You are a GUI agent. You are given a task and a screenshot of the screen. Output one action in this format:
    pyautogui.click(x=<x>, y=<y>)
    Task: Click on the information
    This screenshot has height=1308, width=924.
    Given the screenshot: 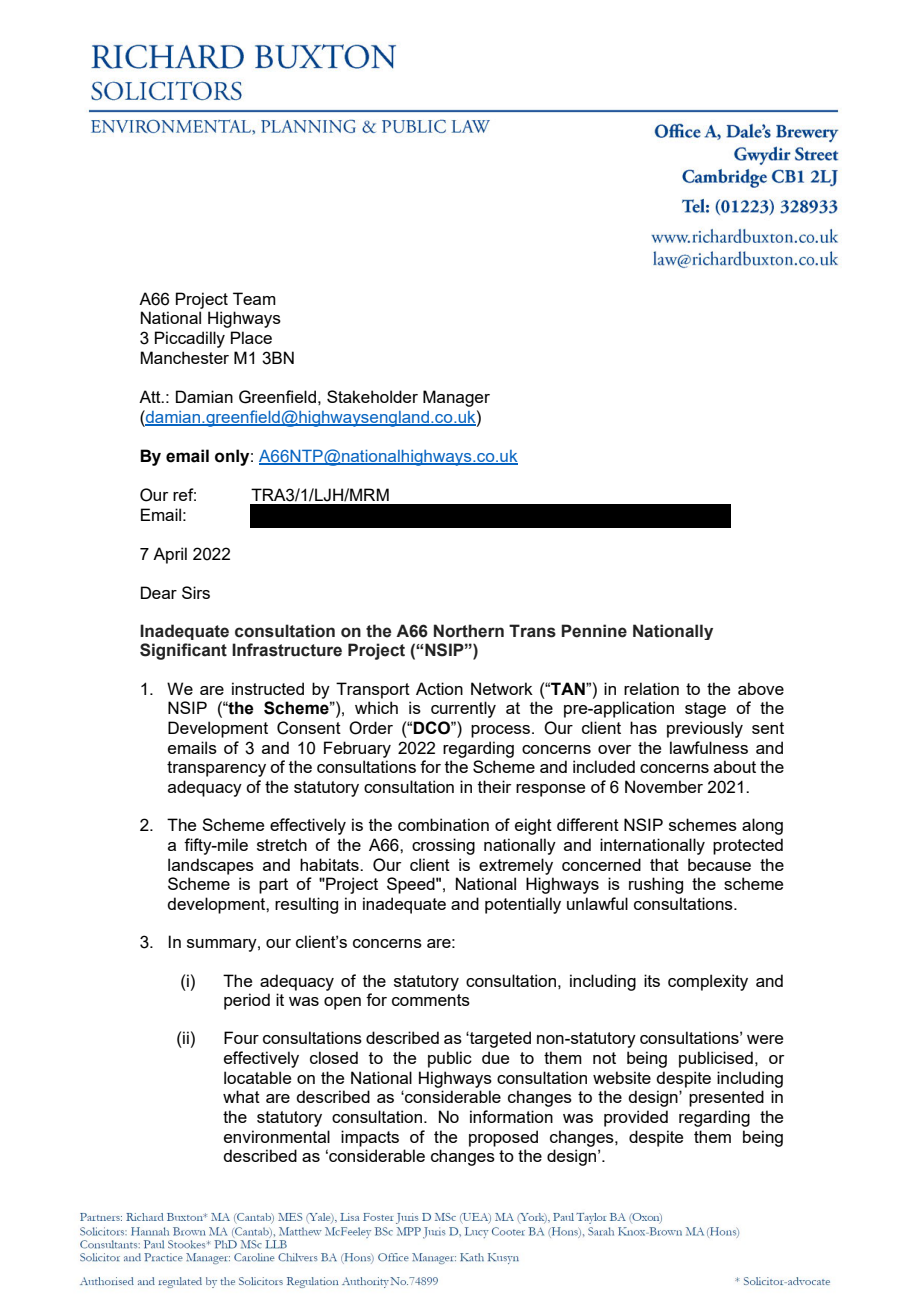 What is the action you would take?
    pyautogui.click(x=511, y=1116)
